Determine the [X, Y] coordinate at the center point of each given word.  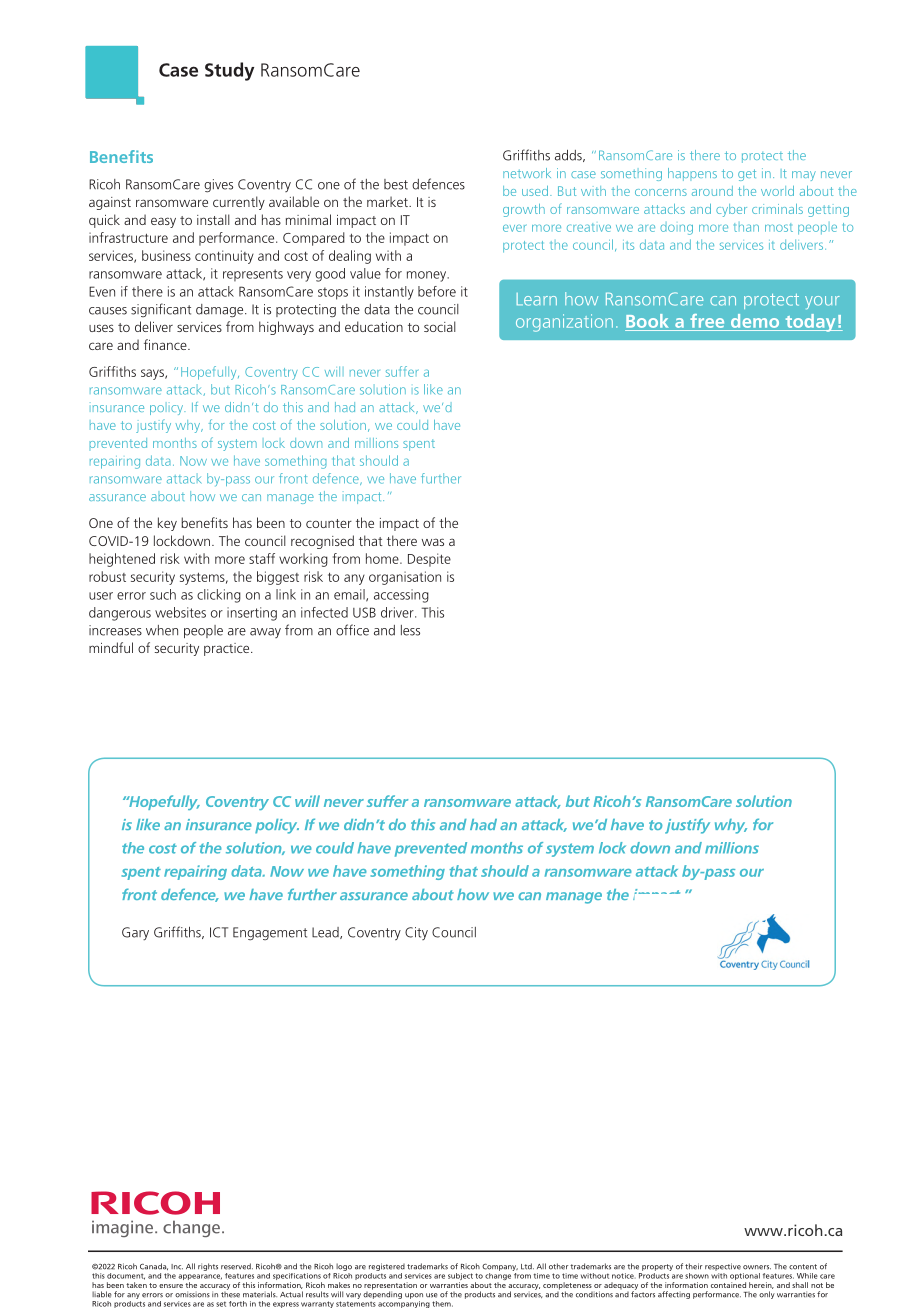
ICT [219, 932]
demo [755, 322]
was [433, 542]
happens [692, 174]
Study [229, 71]
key [167, 524]
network [527, 173]
